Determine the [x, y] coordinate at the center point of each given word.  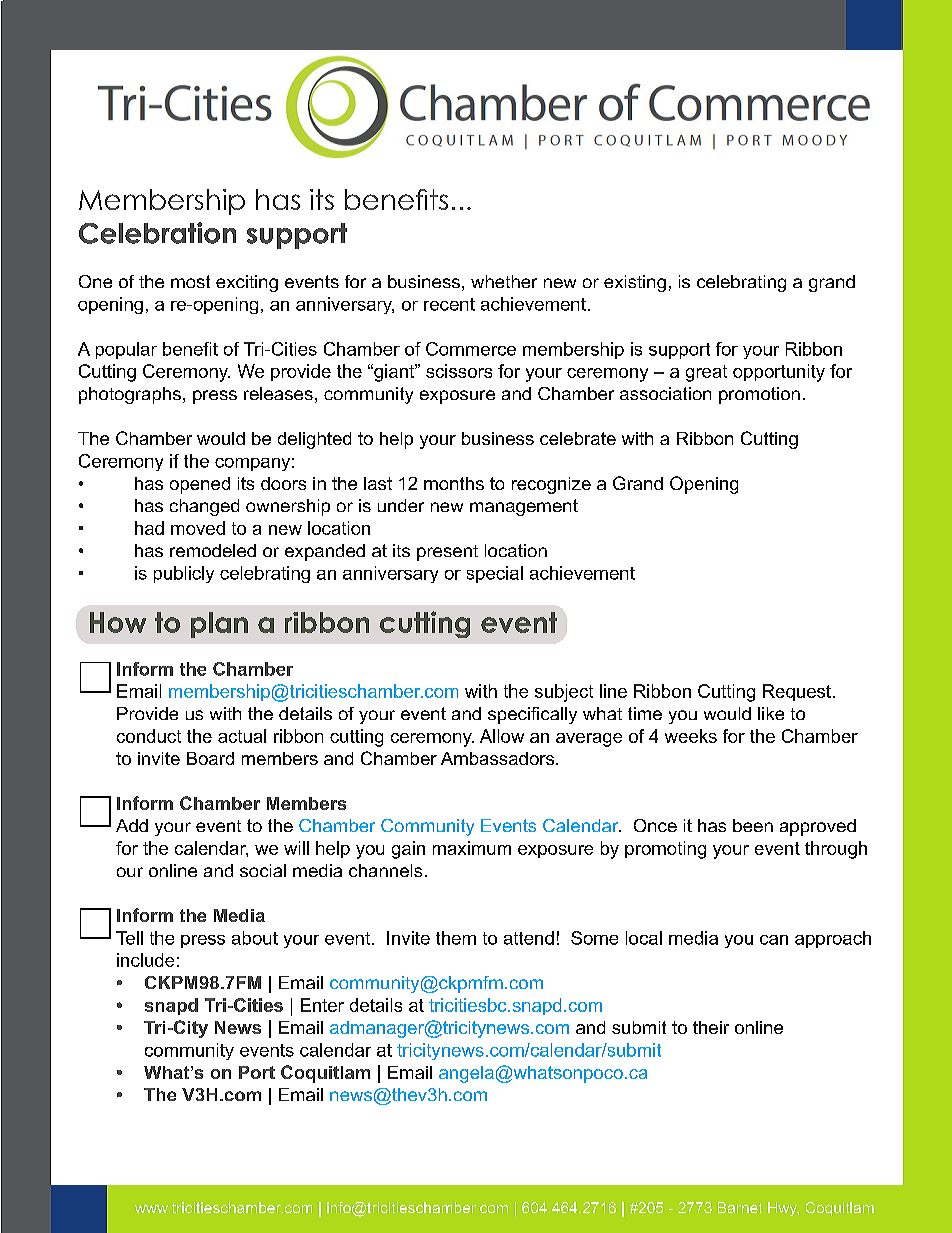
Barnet [740, 1207]
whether [504, 281]
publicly [184, 574]
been [753, 825]
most [190, 281]
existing [635, 283]
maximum [472, 848]
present [447, 553]
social [263, 870]
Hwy [783, 1209]
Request [797, 692]
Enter [322, 1005]
